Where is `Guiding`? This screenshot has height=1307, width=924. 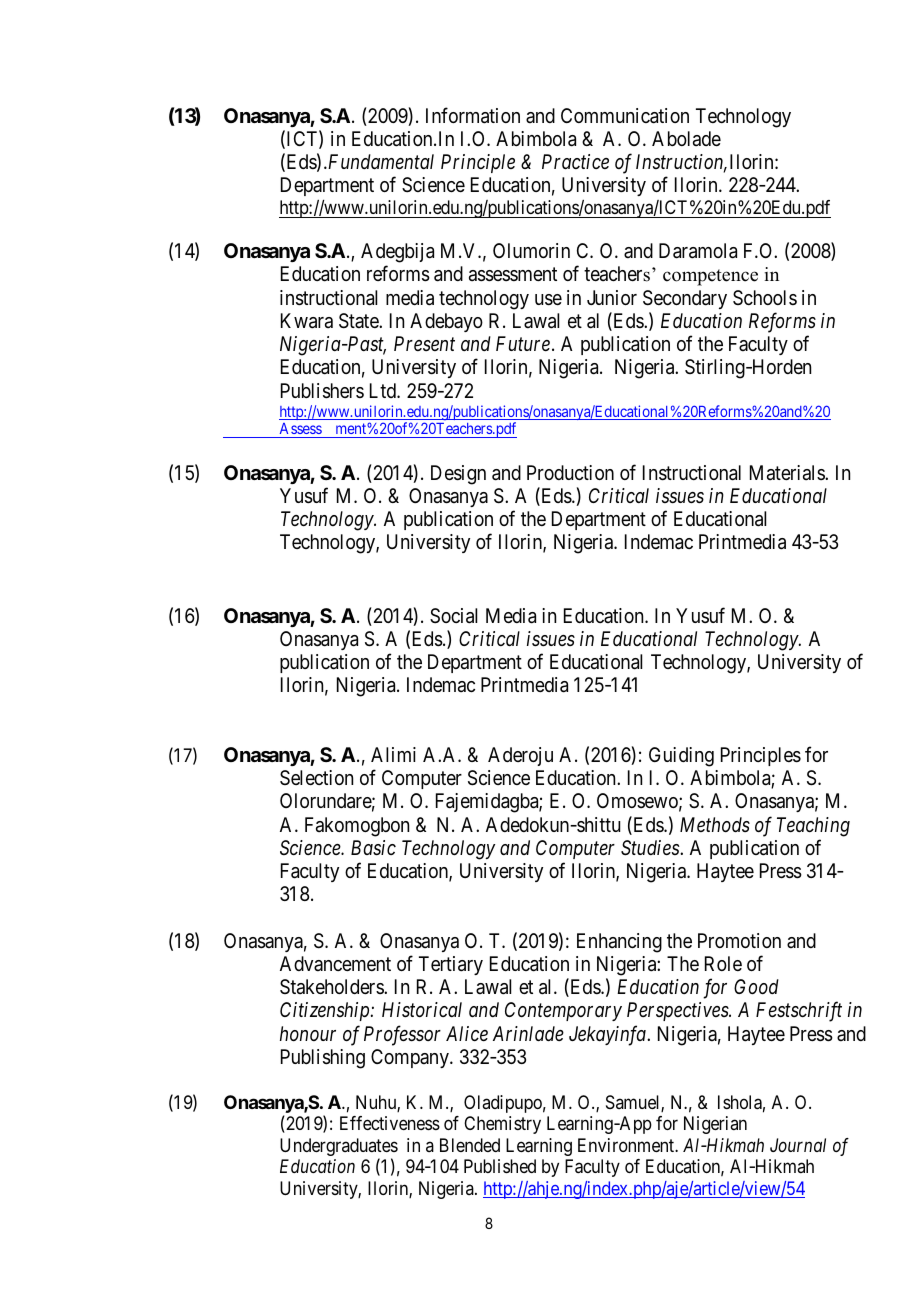 Guiding is located at coordinates (681, 757).
